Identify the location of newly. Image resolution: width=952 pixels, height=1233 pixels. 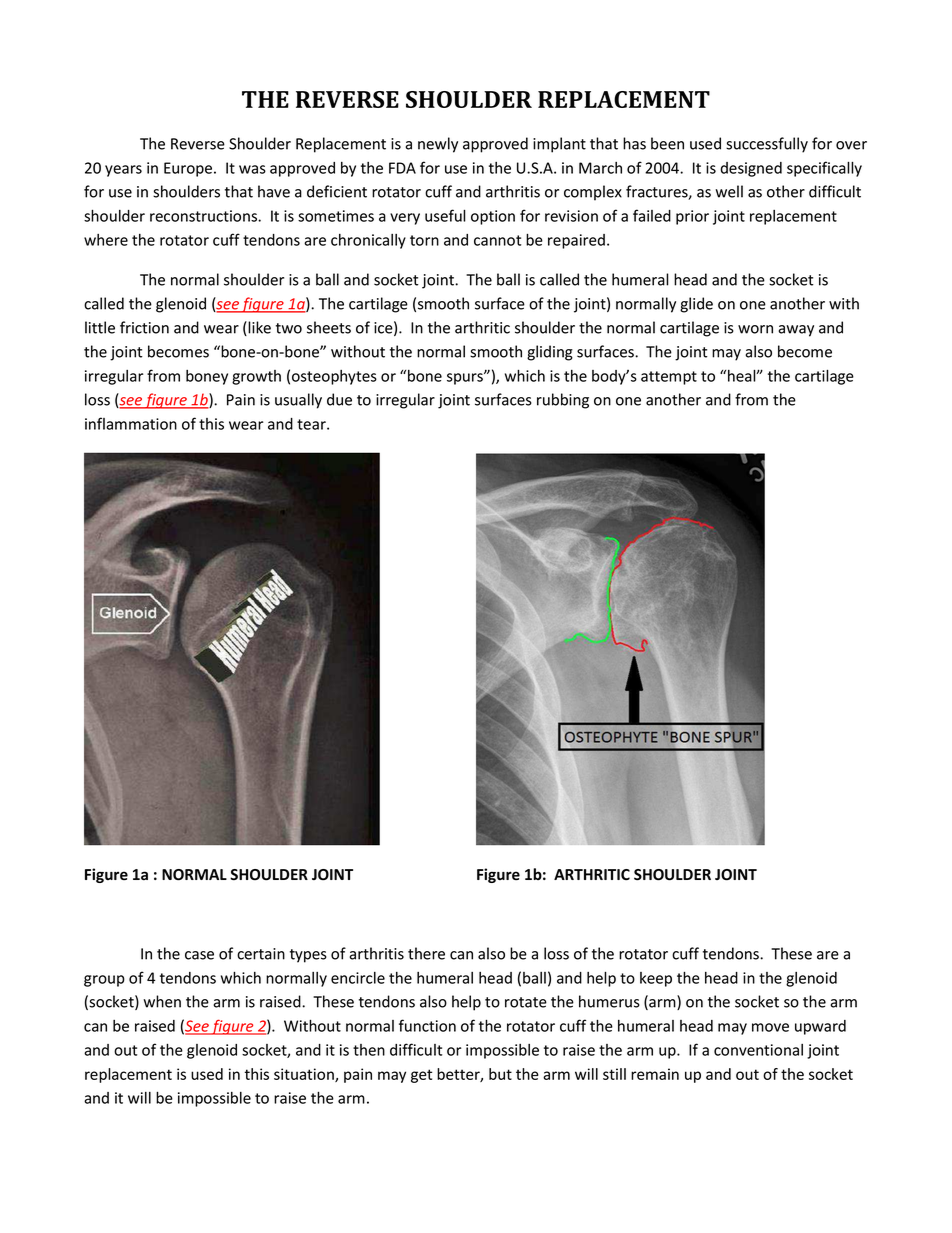
(438, 145).
